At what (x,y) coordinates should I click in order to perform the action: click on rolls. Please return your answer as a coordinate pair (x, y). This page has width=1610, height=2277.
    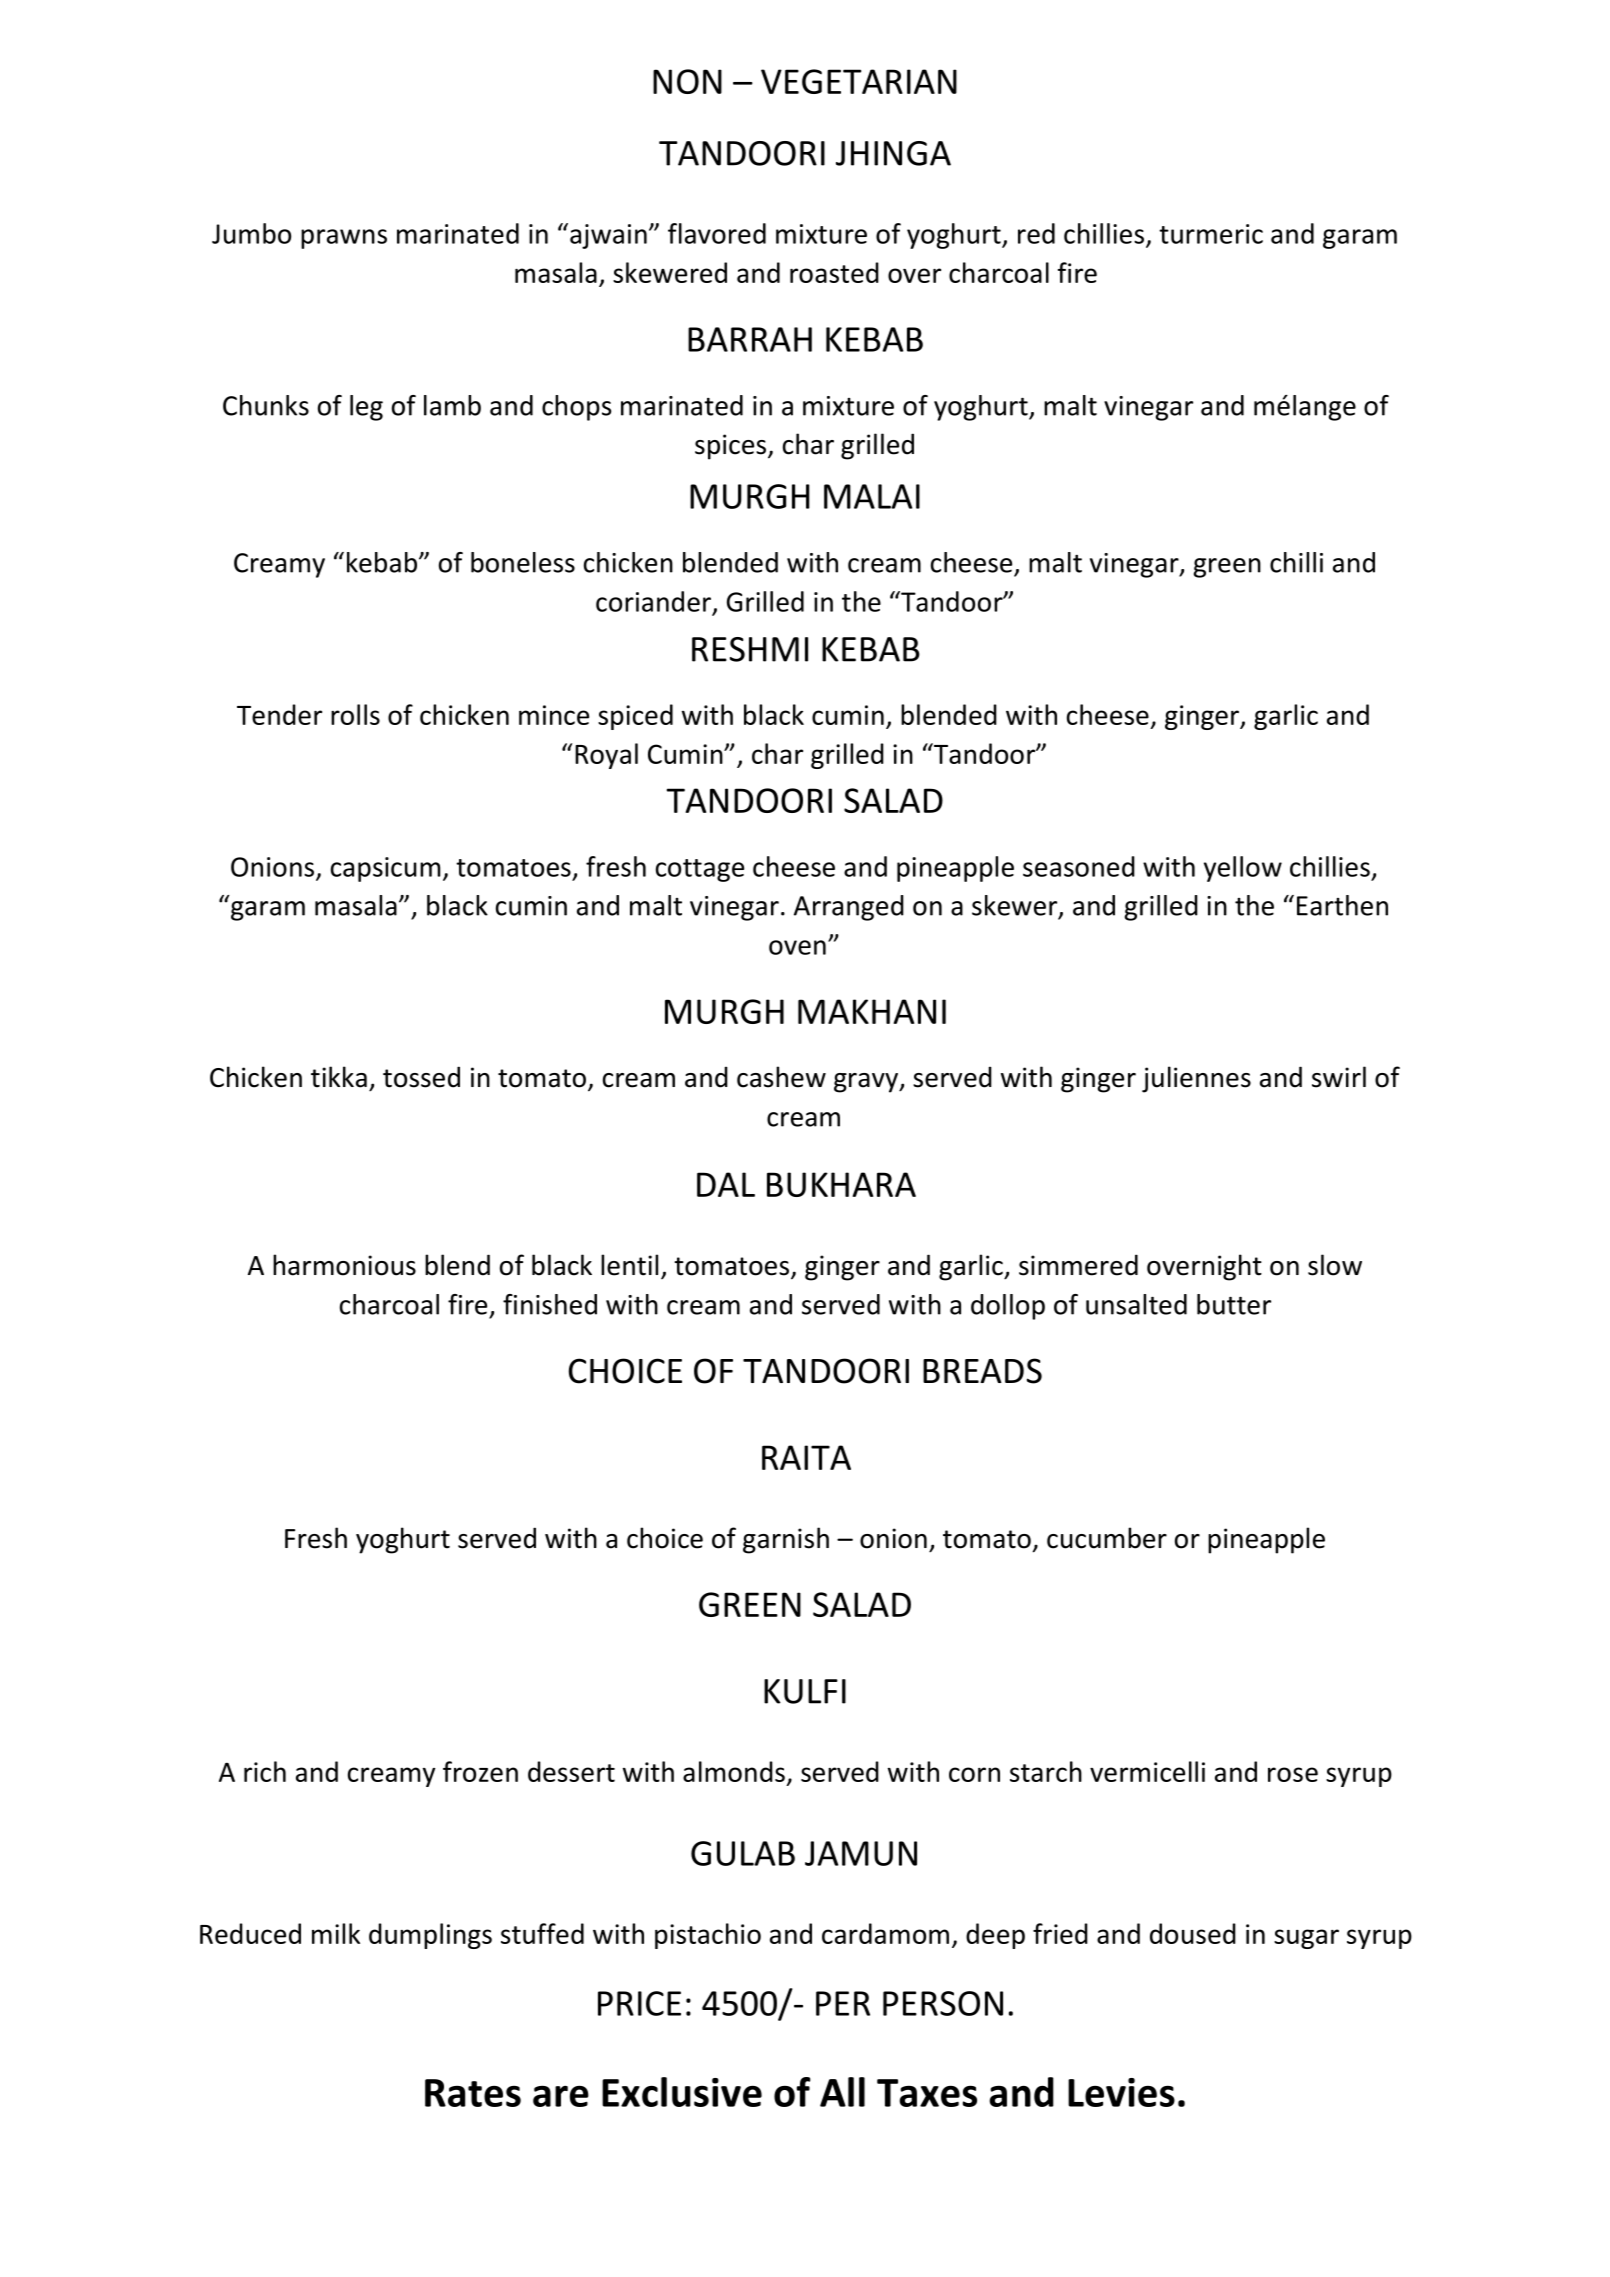
    Looking at the image, I should click on (355, 714).
